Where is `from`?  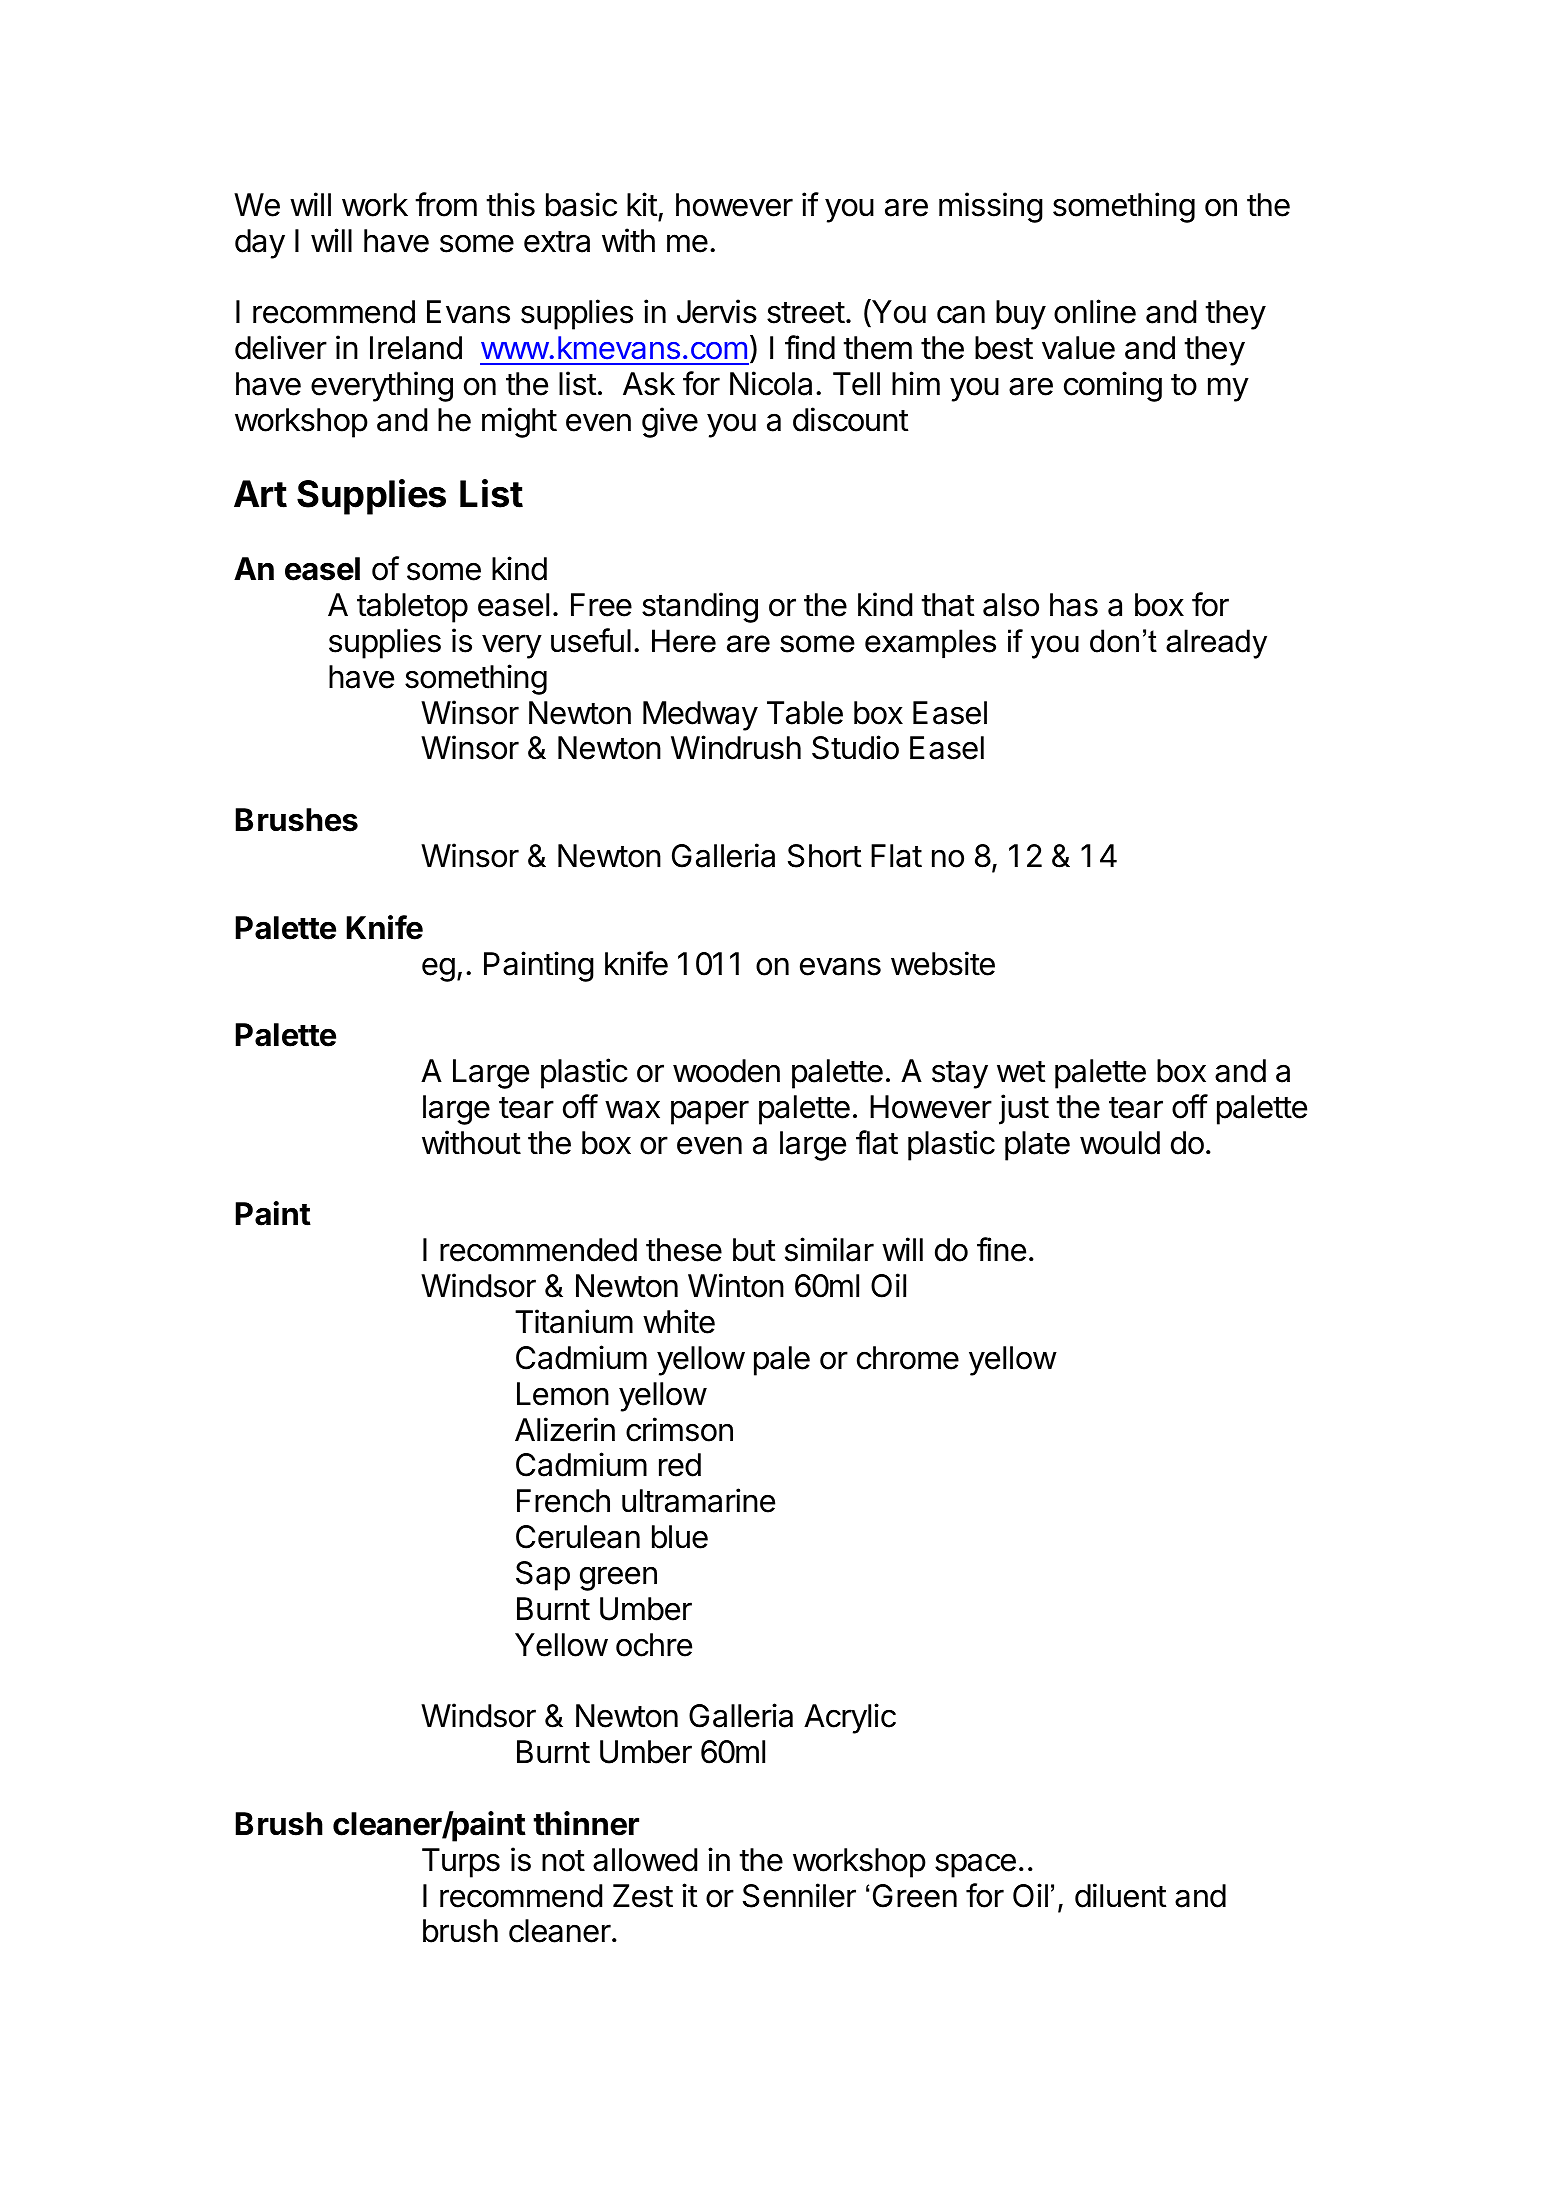 from is located at coordinates (446, 204).
